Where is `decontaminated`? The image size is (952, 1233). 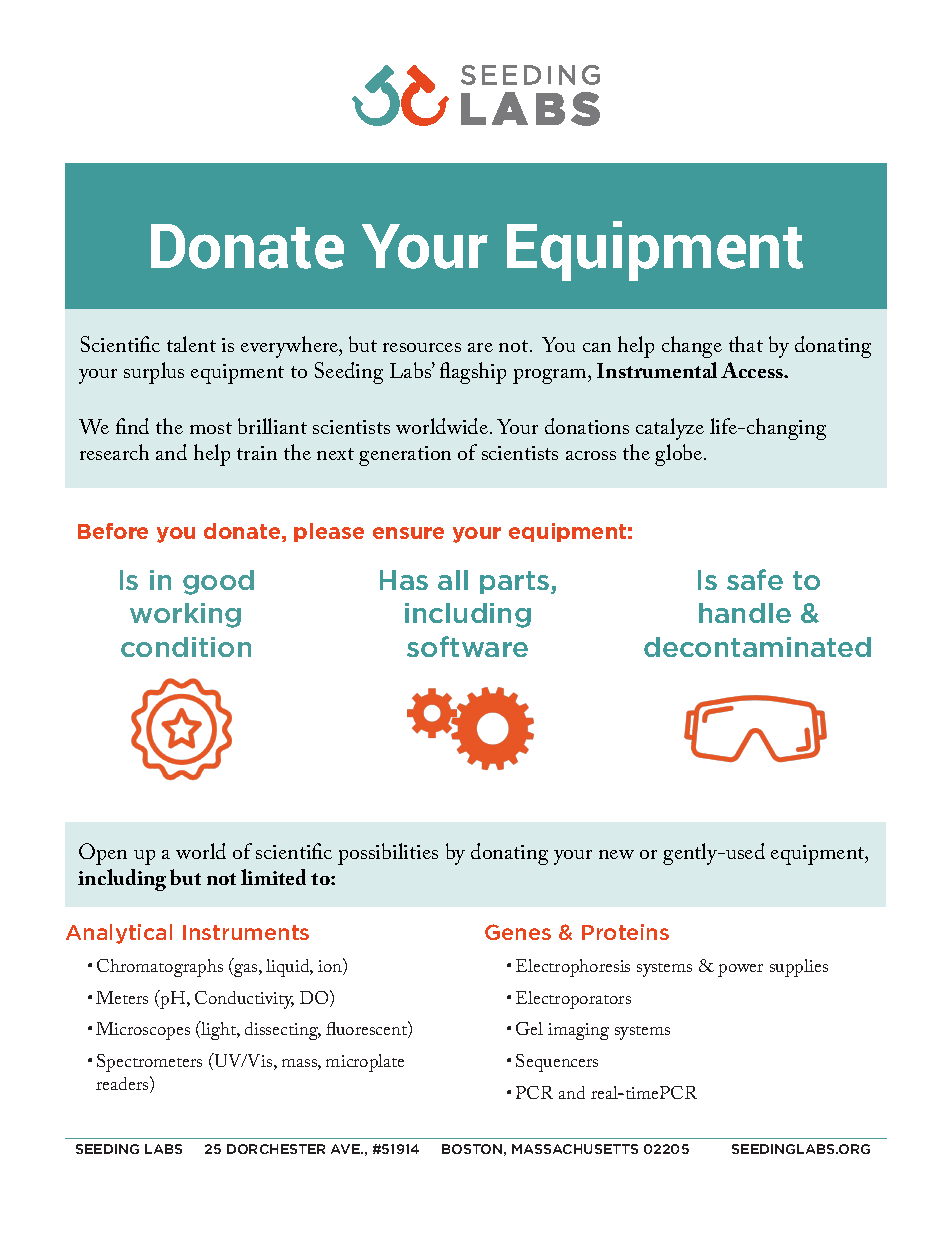 decontaminated is located at coordinates (757, 647).
